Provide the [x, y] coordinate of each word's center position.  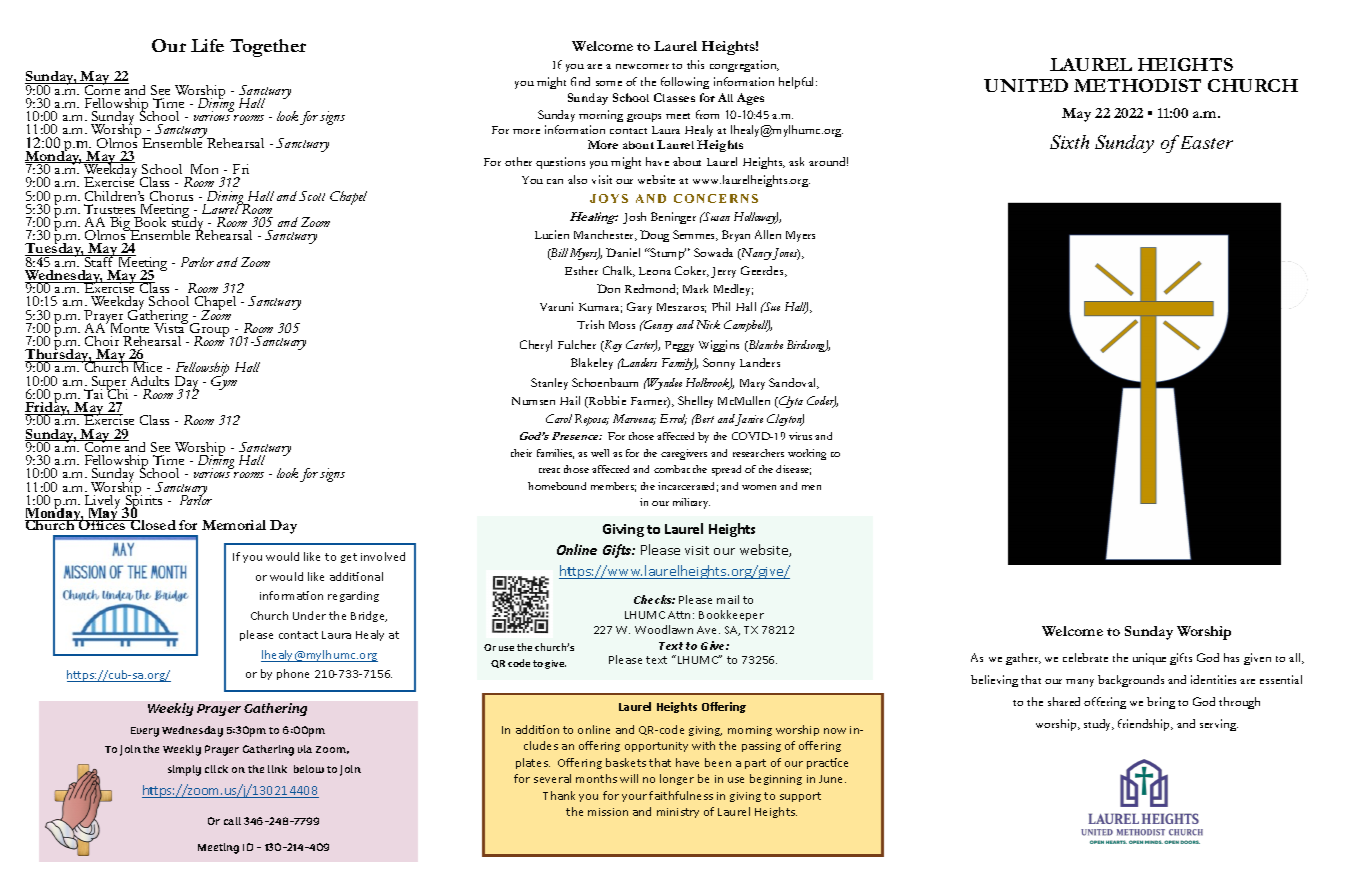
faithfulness [681, 795]
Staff [99, 260]
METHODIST [1137, 85]
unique [1149, 659]
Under [309, 615]
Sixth [1069, 142]
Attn [681, 615]
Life [207, 45]
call [232, 821]
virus [800, 436]
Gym [224, 382]
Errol [673, 419]
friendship [1145, 725]
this [695, 64]
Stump [667, 254]
